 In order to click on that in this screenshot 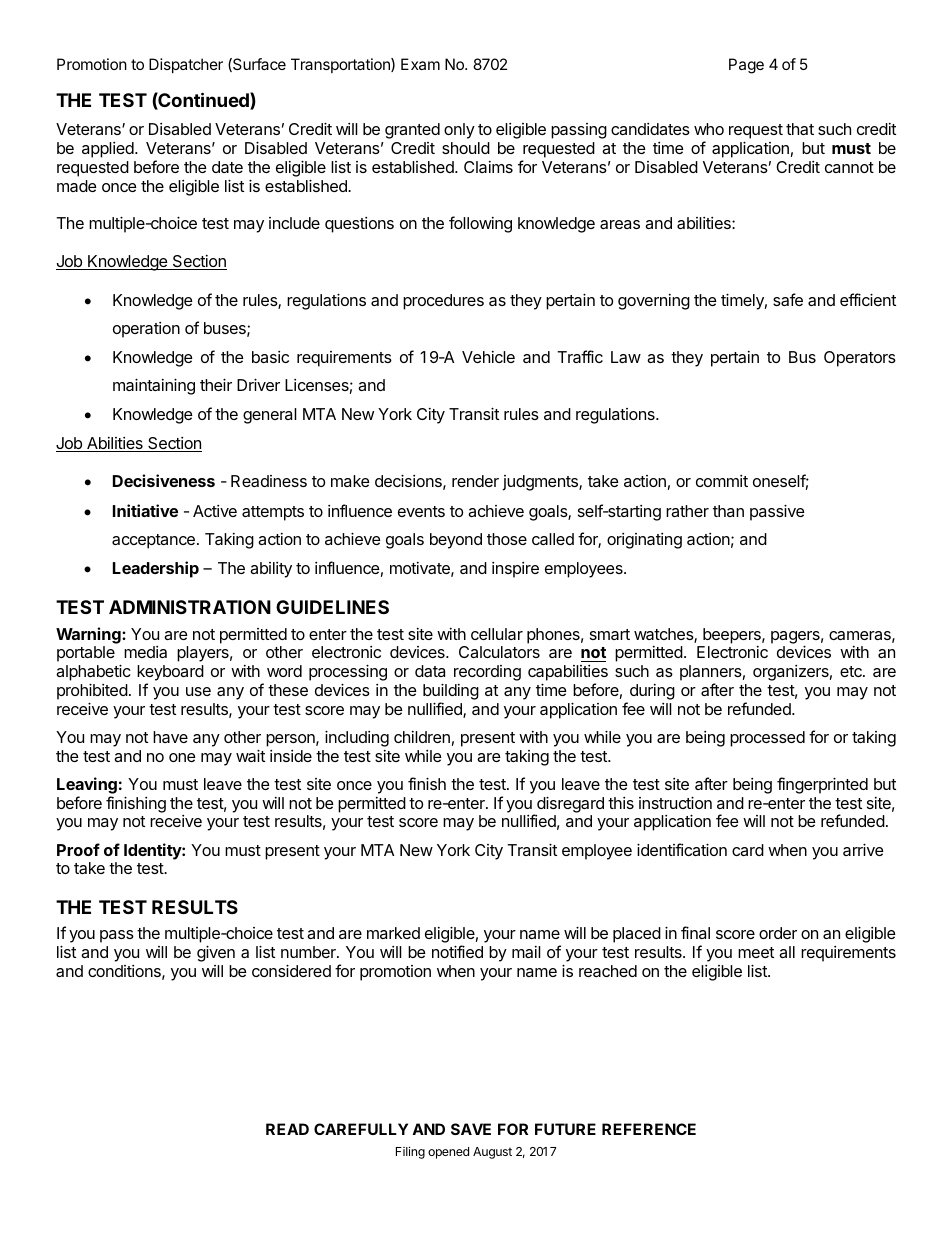, I will do `click(800, 129)`.
